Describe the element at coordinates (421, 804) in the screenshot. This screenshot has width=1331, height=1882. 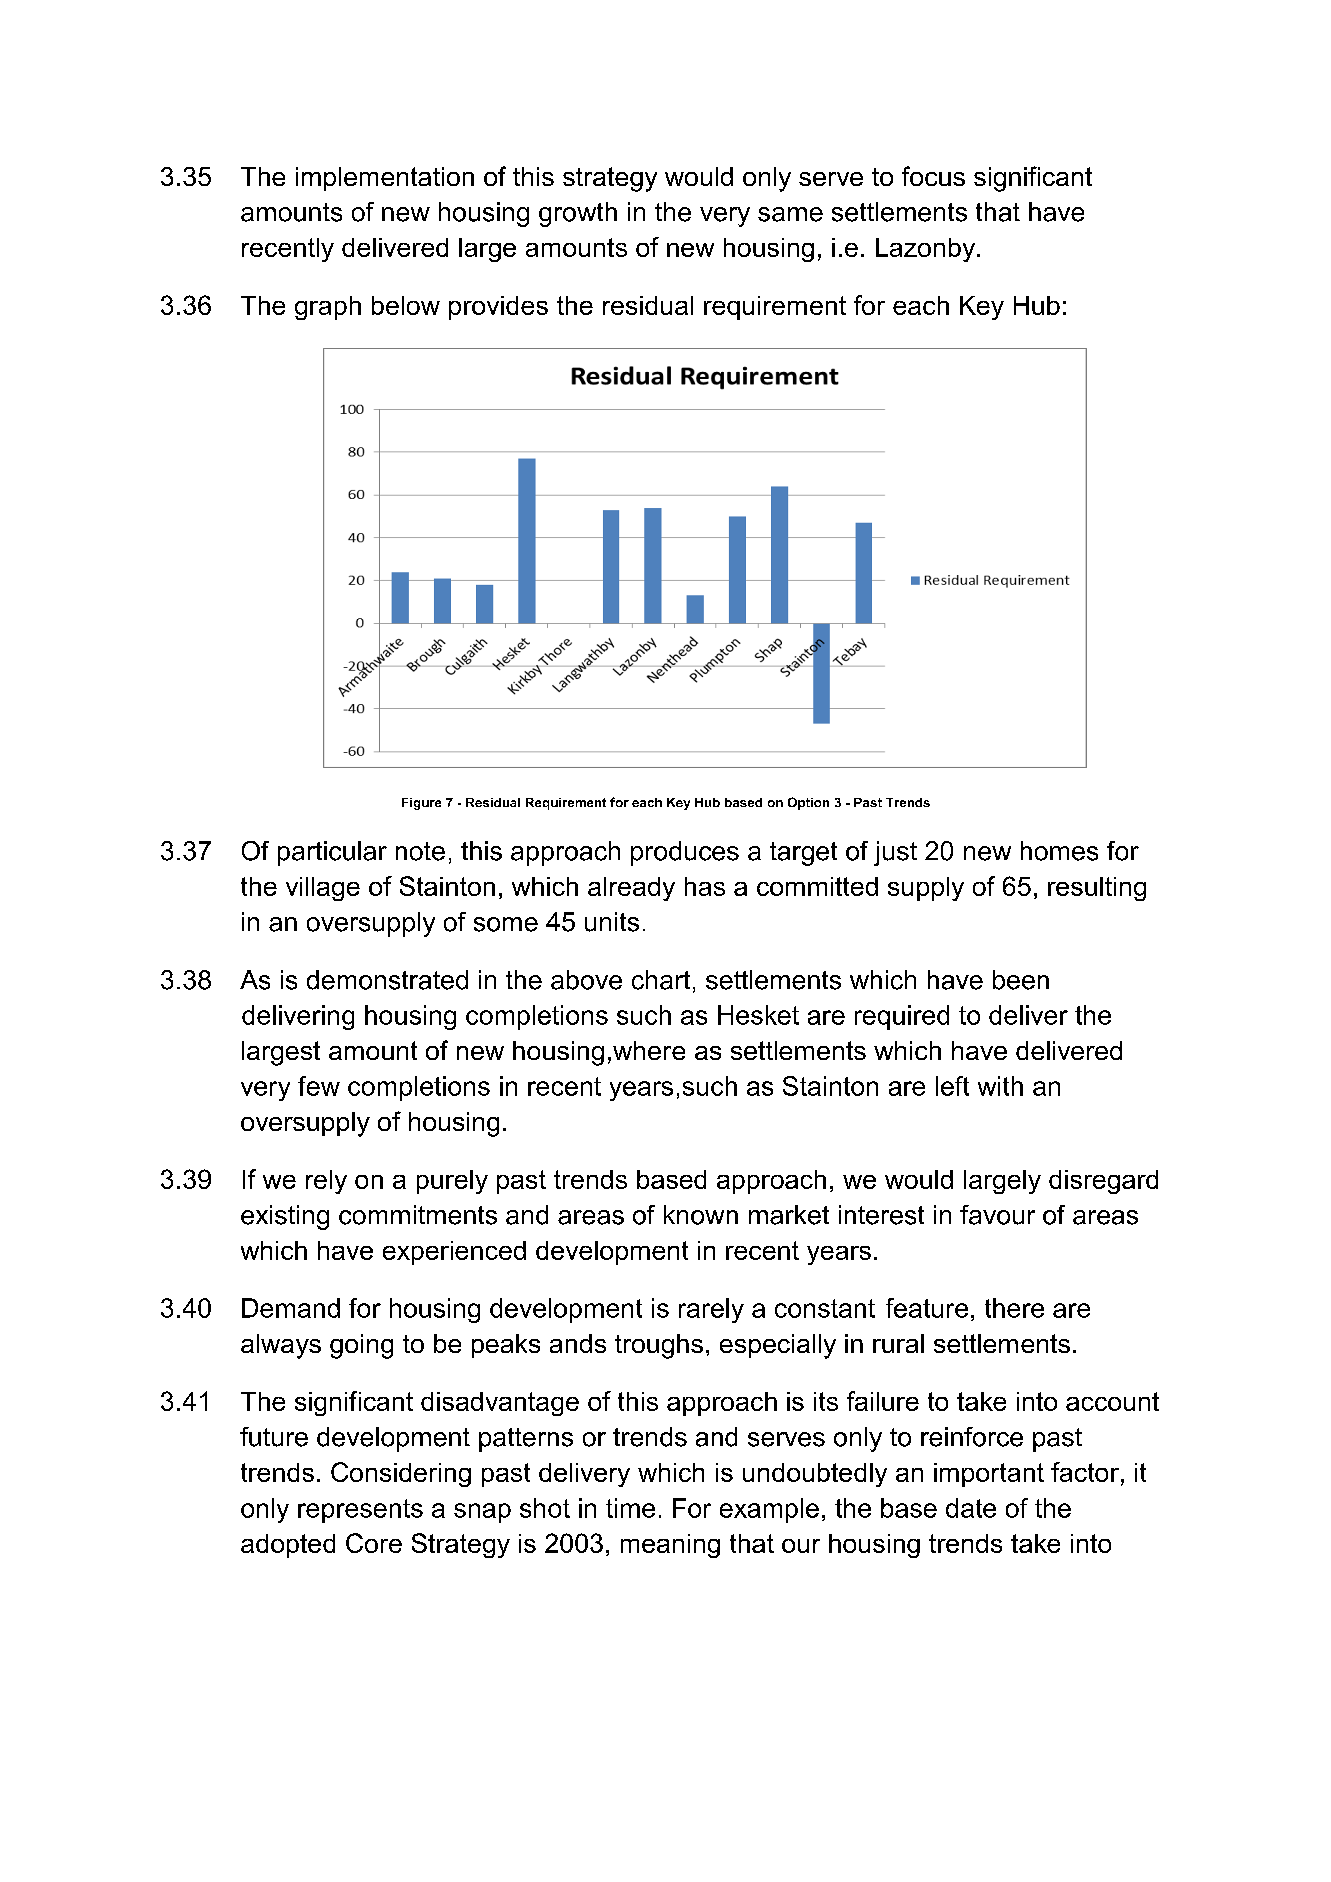
I see `Figure` at that location.
